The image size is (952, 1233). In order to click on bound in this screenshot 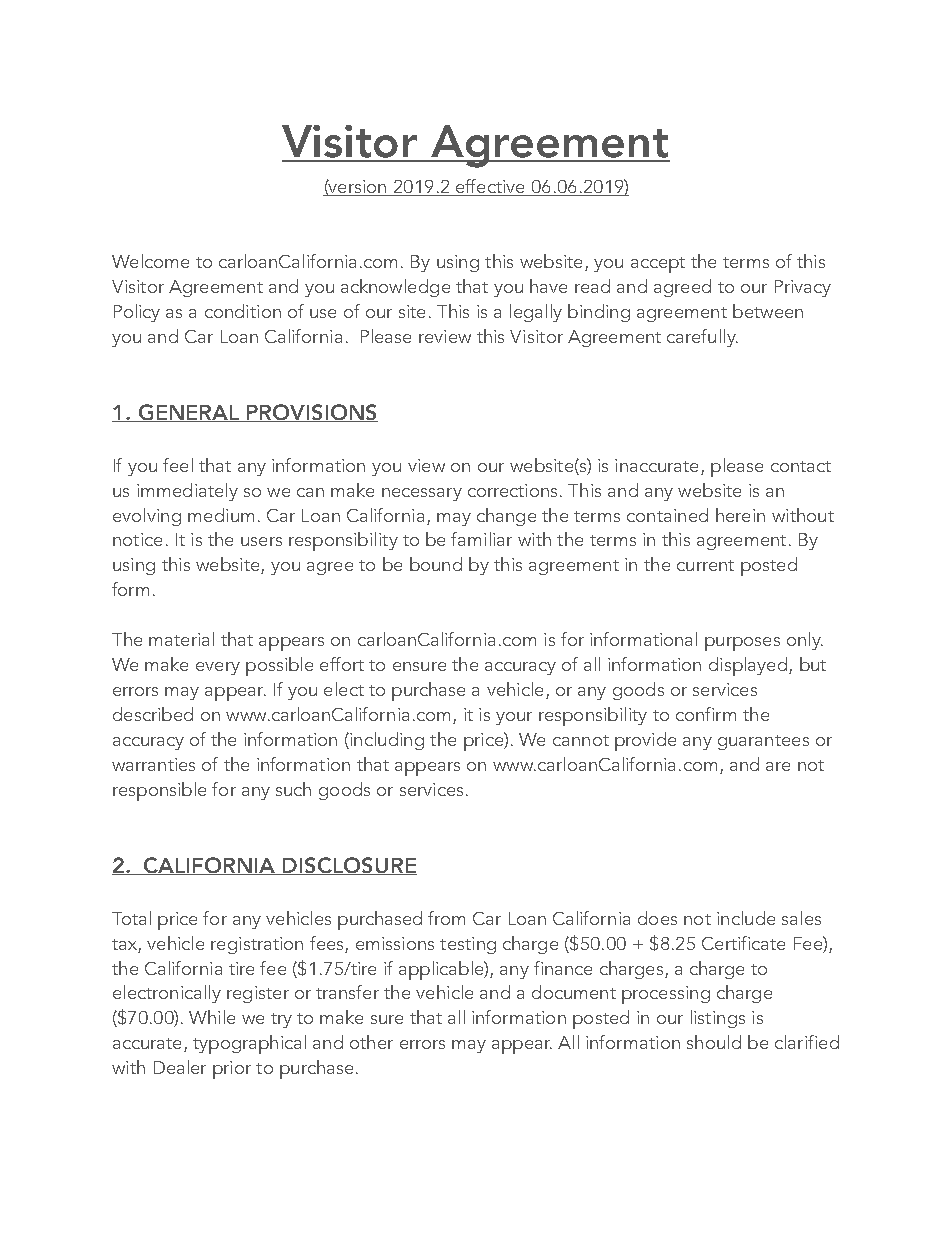, I will do `click(436, 564)`.
